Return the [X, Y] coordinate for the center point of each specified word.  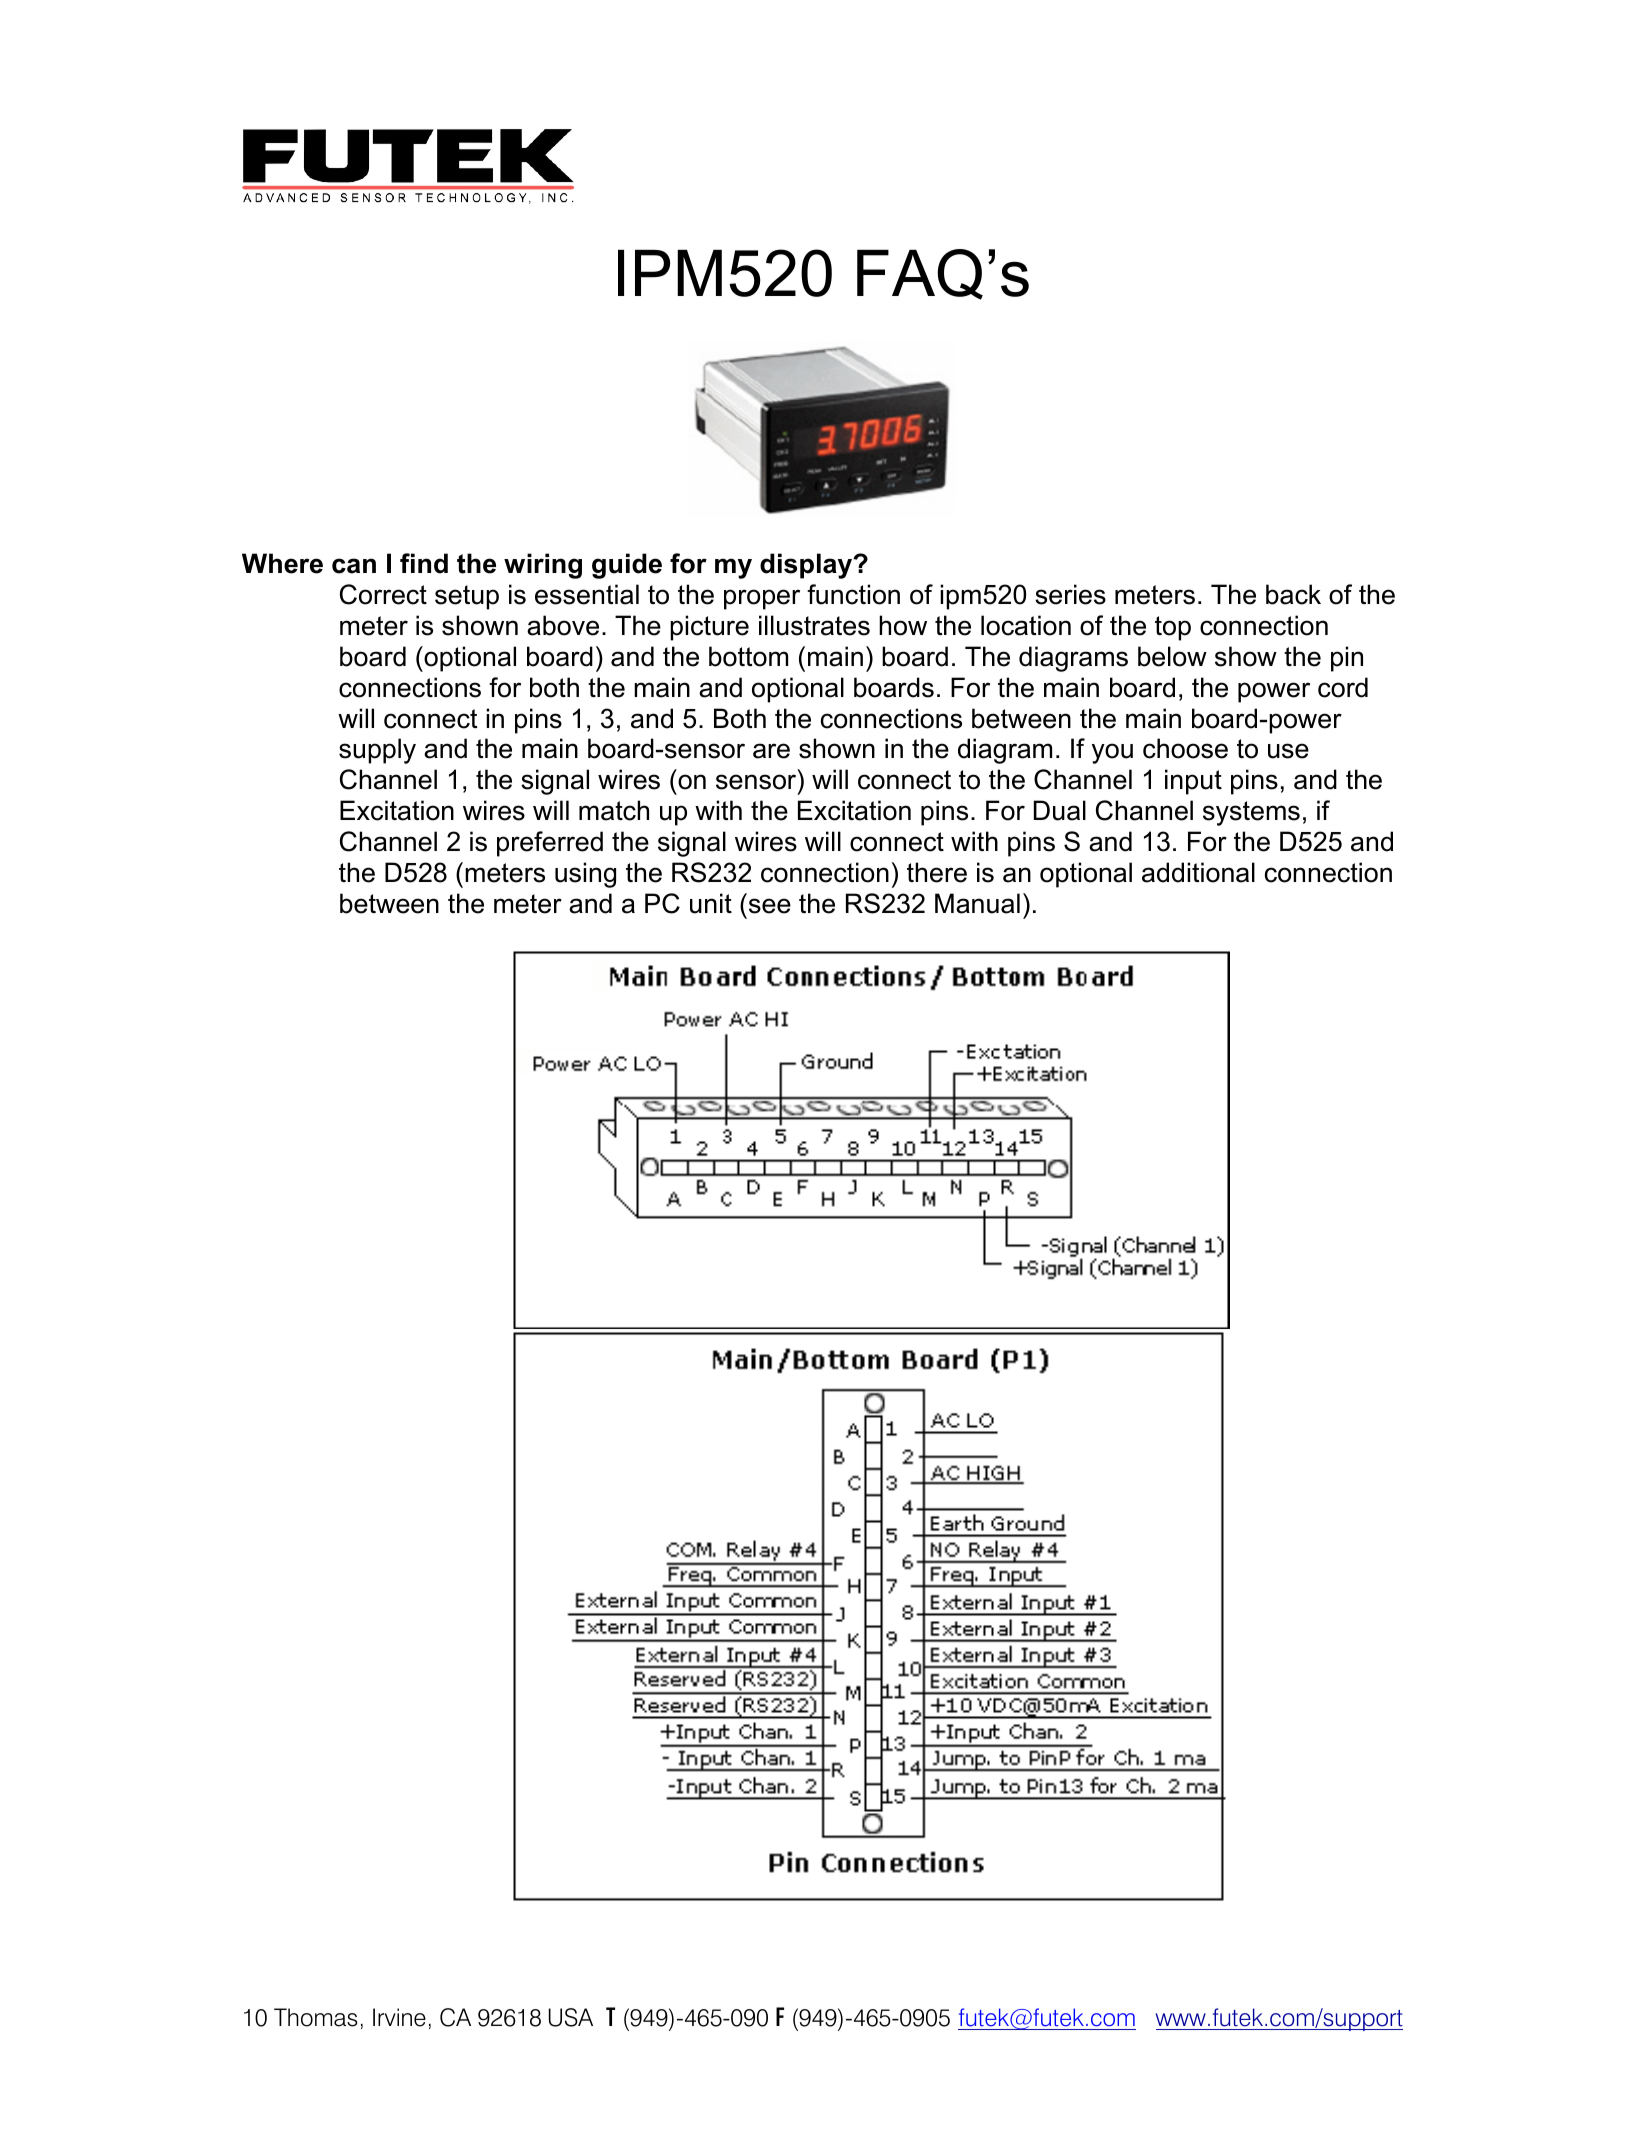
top [1173, 628]
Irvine [399, 2017]
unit [711, 903]
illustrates [814, 625]
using [585, 875]
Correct [383, 594]
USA [571, 2017]
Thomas [315, 2017]
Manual [977, 903]
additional [1198, 872]
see [770, 906]
